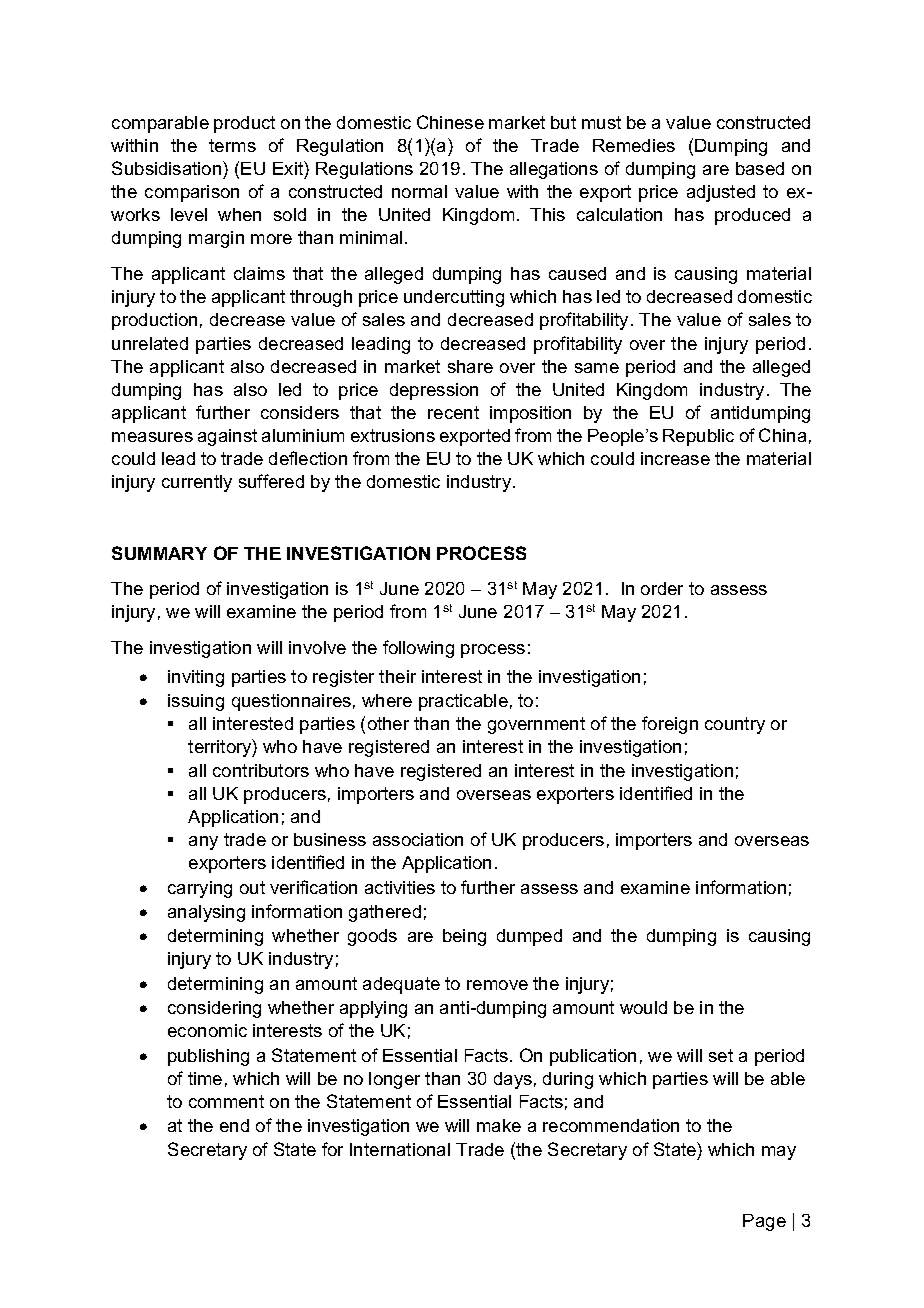 The image size is (924, 1308). Describe the element at coordinates (226, 1101) in the screenshot. I see `comment` at that location.
